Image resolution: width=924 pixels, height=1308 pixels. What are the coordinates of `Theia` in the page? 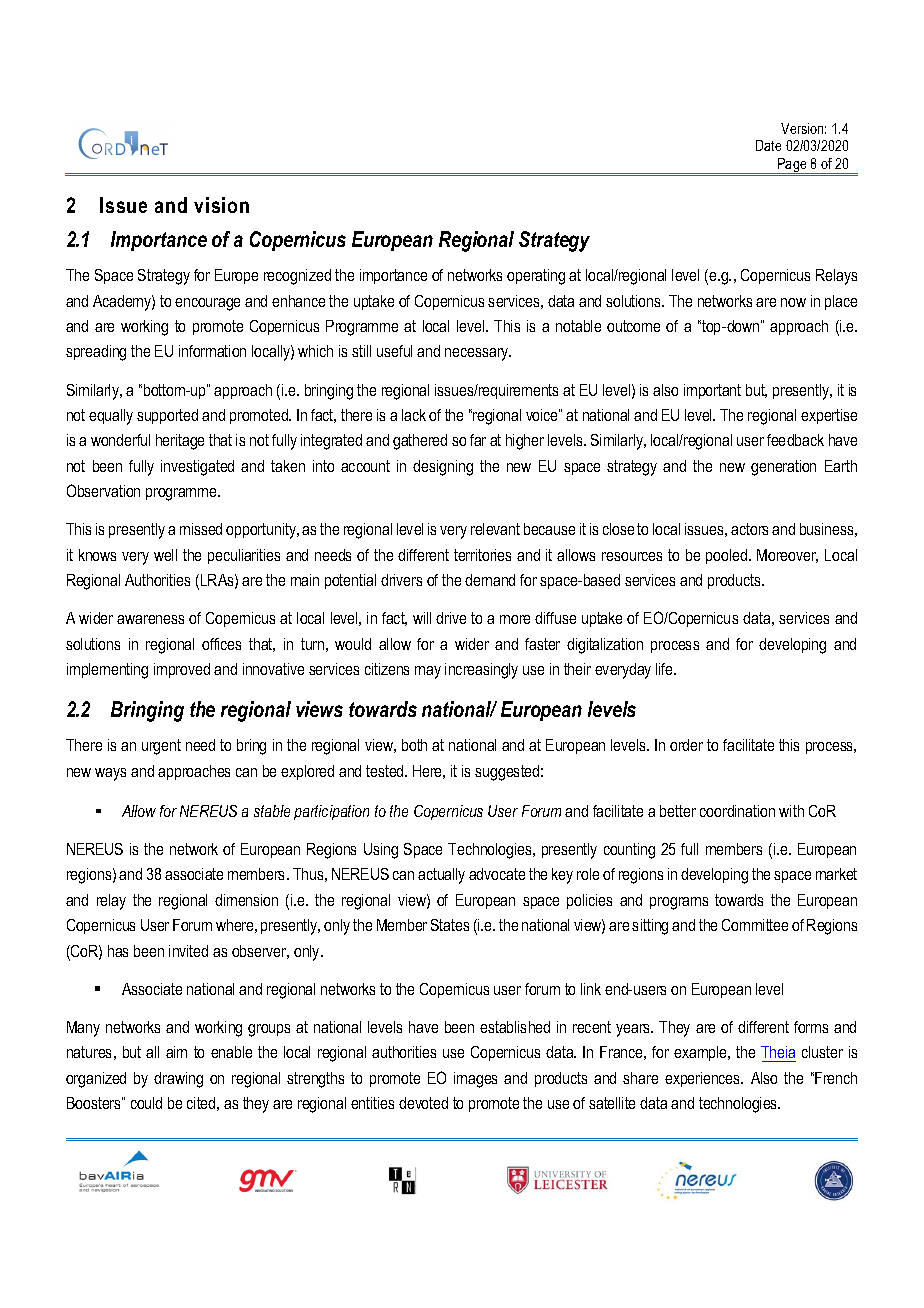 It's located at (778, 1052).
